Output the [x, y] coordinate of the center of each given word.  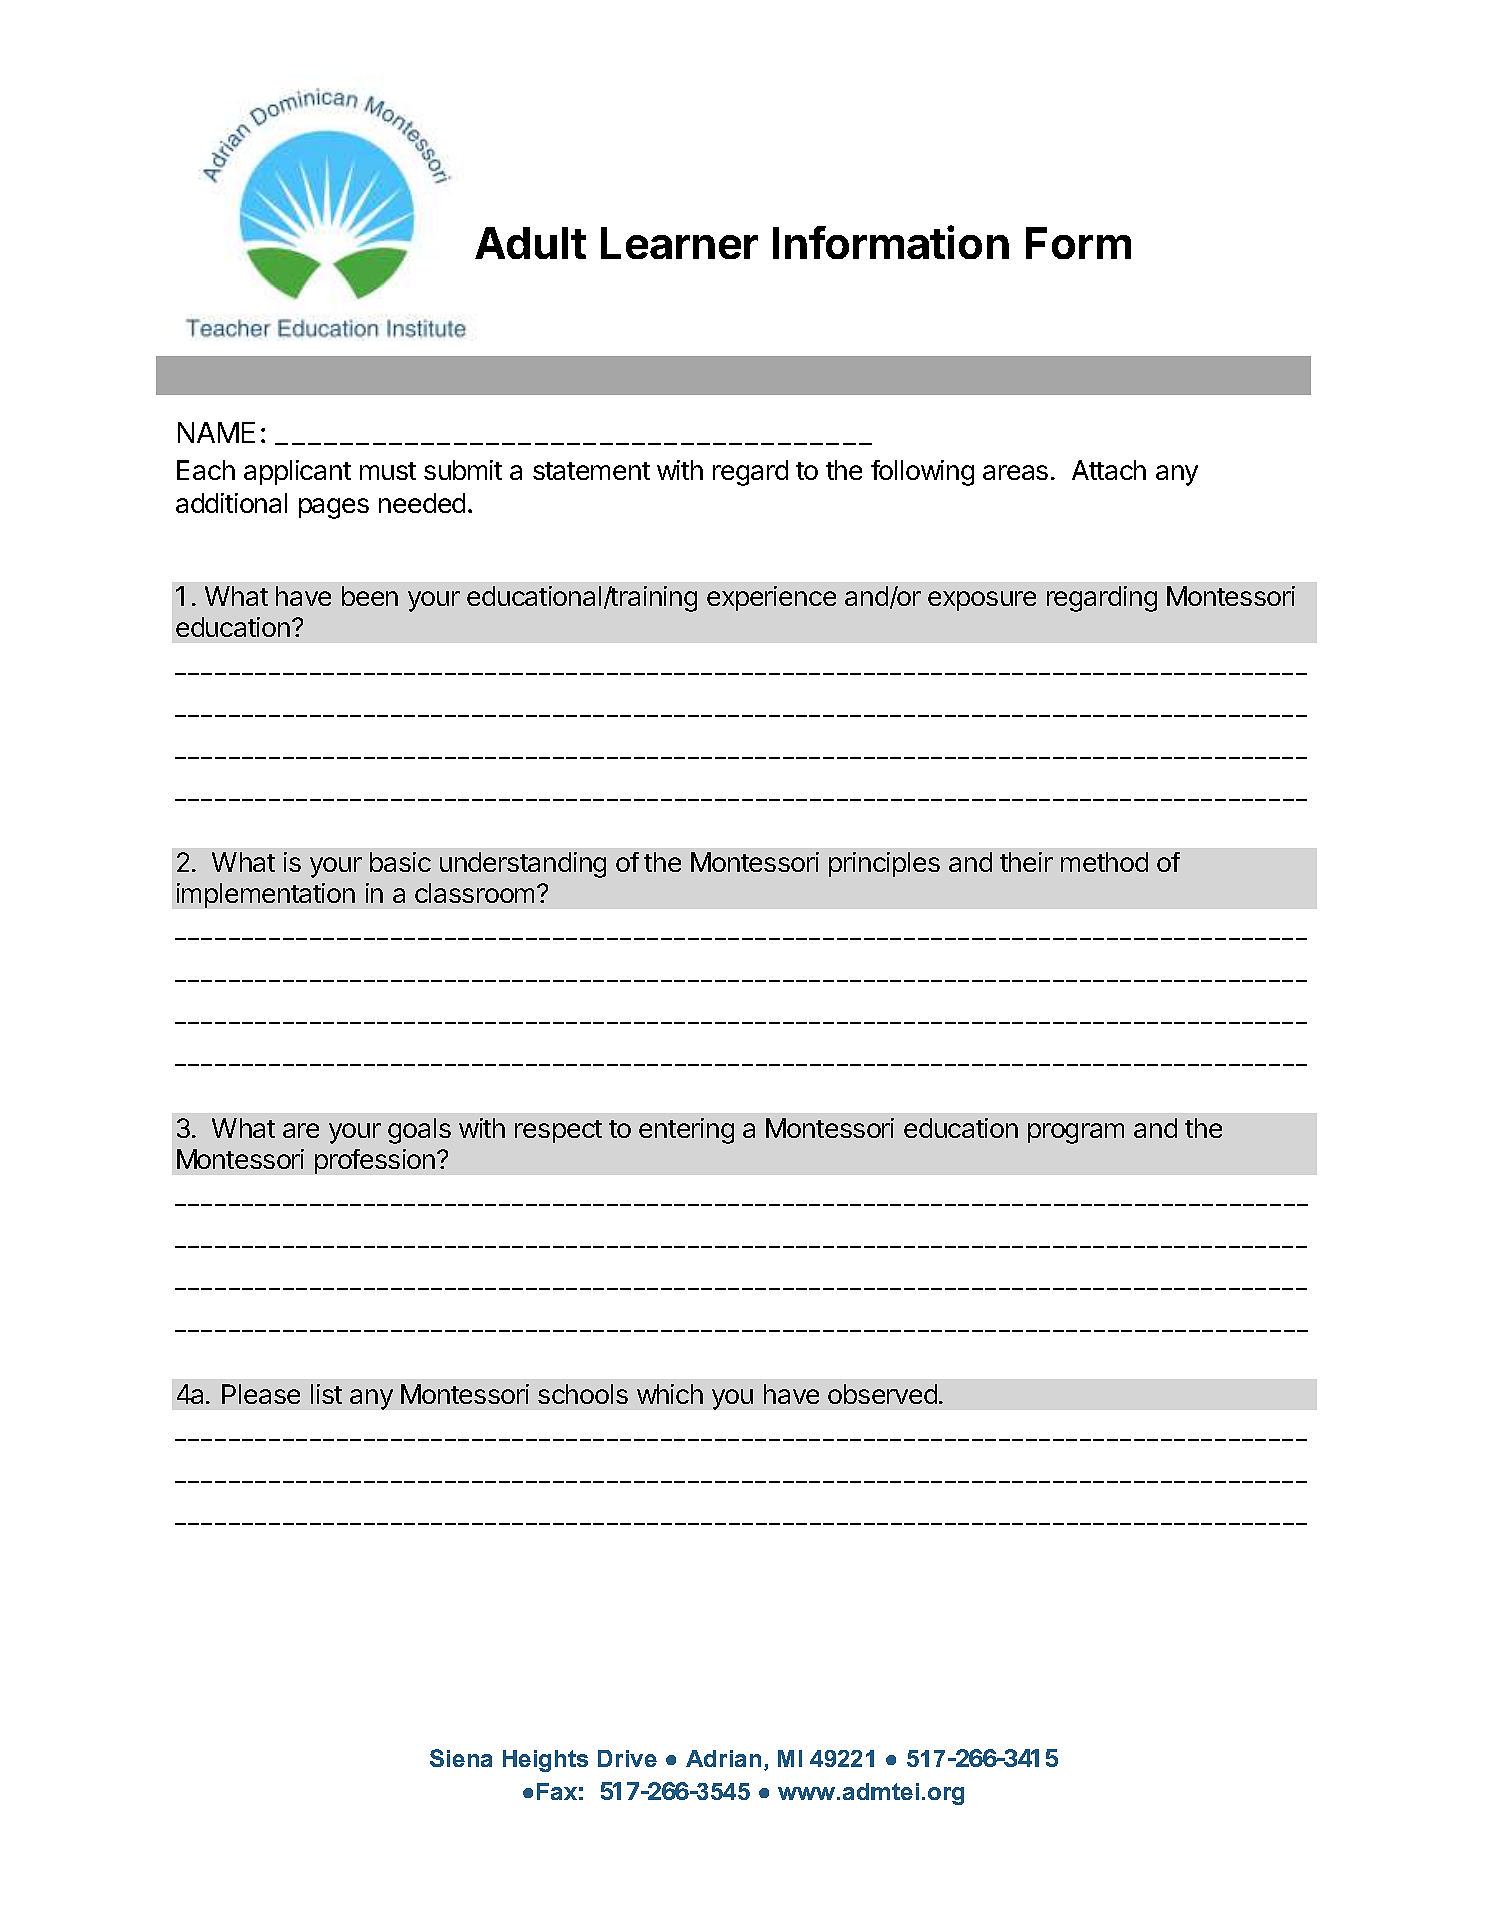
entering [686, 1131]
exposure [982, 601]
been [370, 596]
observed [882, 1394]
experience [771, 598]
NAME [216, 432]
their [1026, 862]
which [670, 1394]
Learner [679, 243]
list [326, 1394]
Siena [461, 1758]
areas [1015, 472]
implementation [266, 895]
